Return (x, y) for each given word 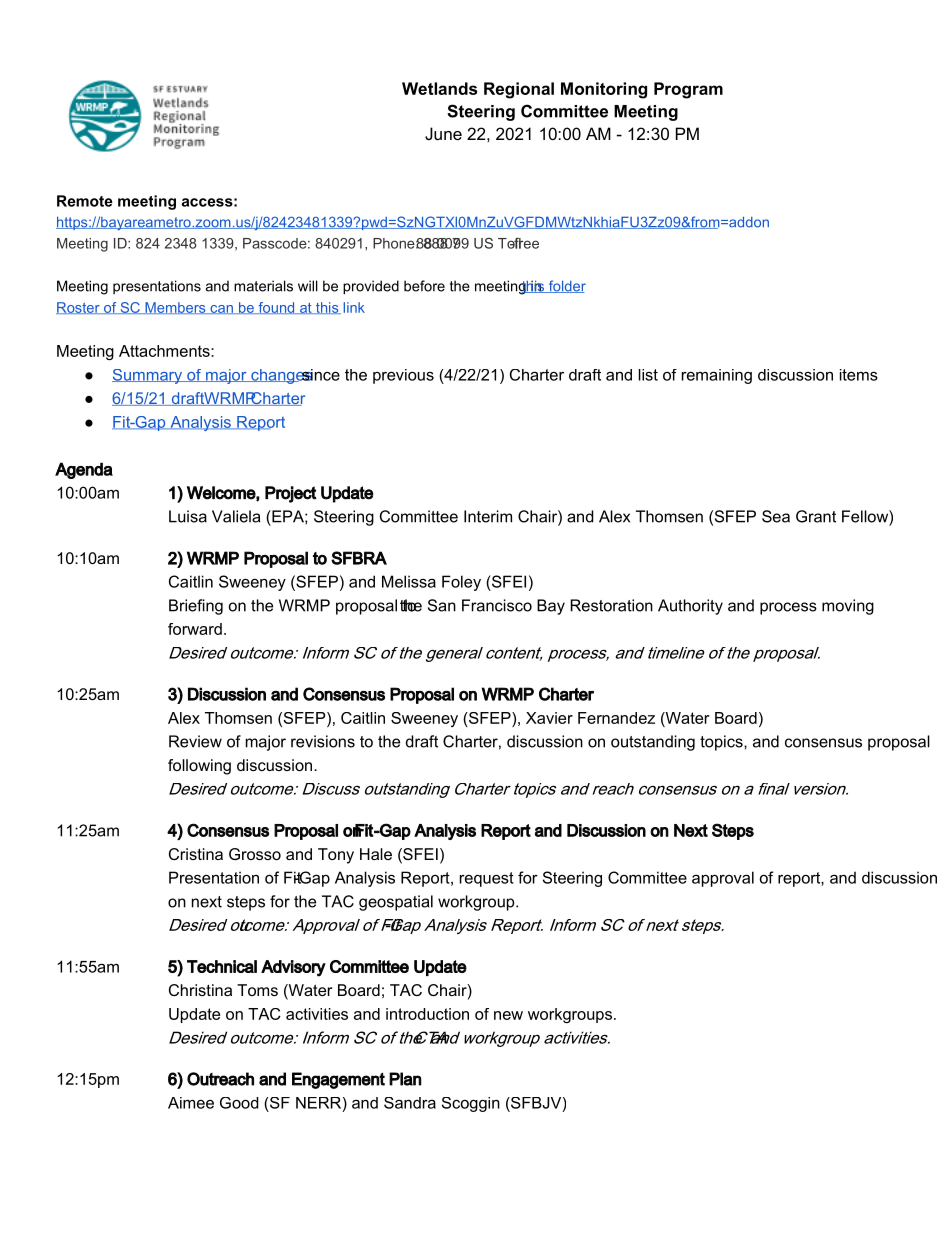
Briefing (196, 607)
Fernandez (616, 718)
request (487, 879)
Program (688, 90)
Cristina (196, 854)
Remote (85, 201)
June (443, 133)
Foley (461, 583)
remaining (717, 376)
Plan (405, 1079)
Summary (148, 376)
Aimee (191, 1103)
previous (403, 376)
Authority (690, 607)
